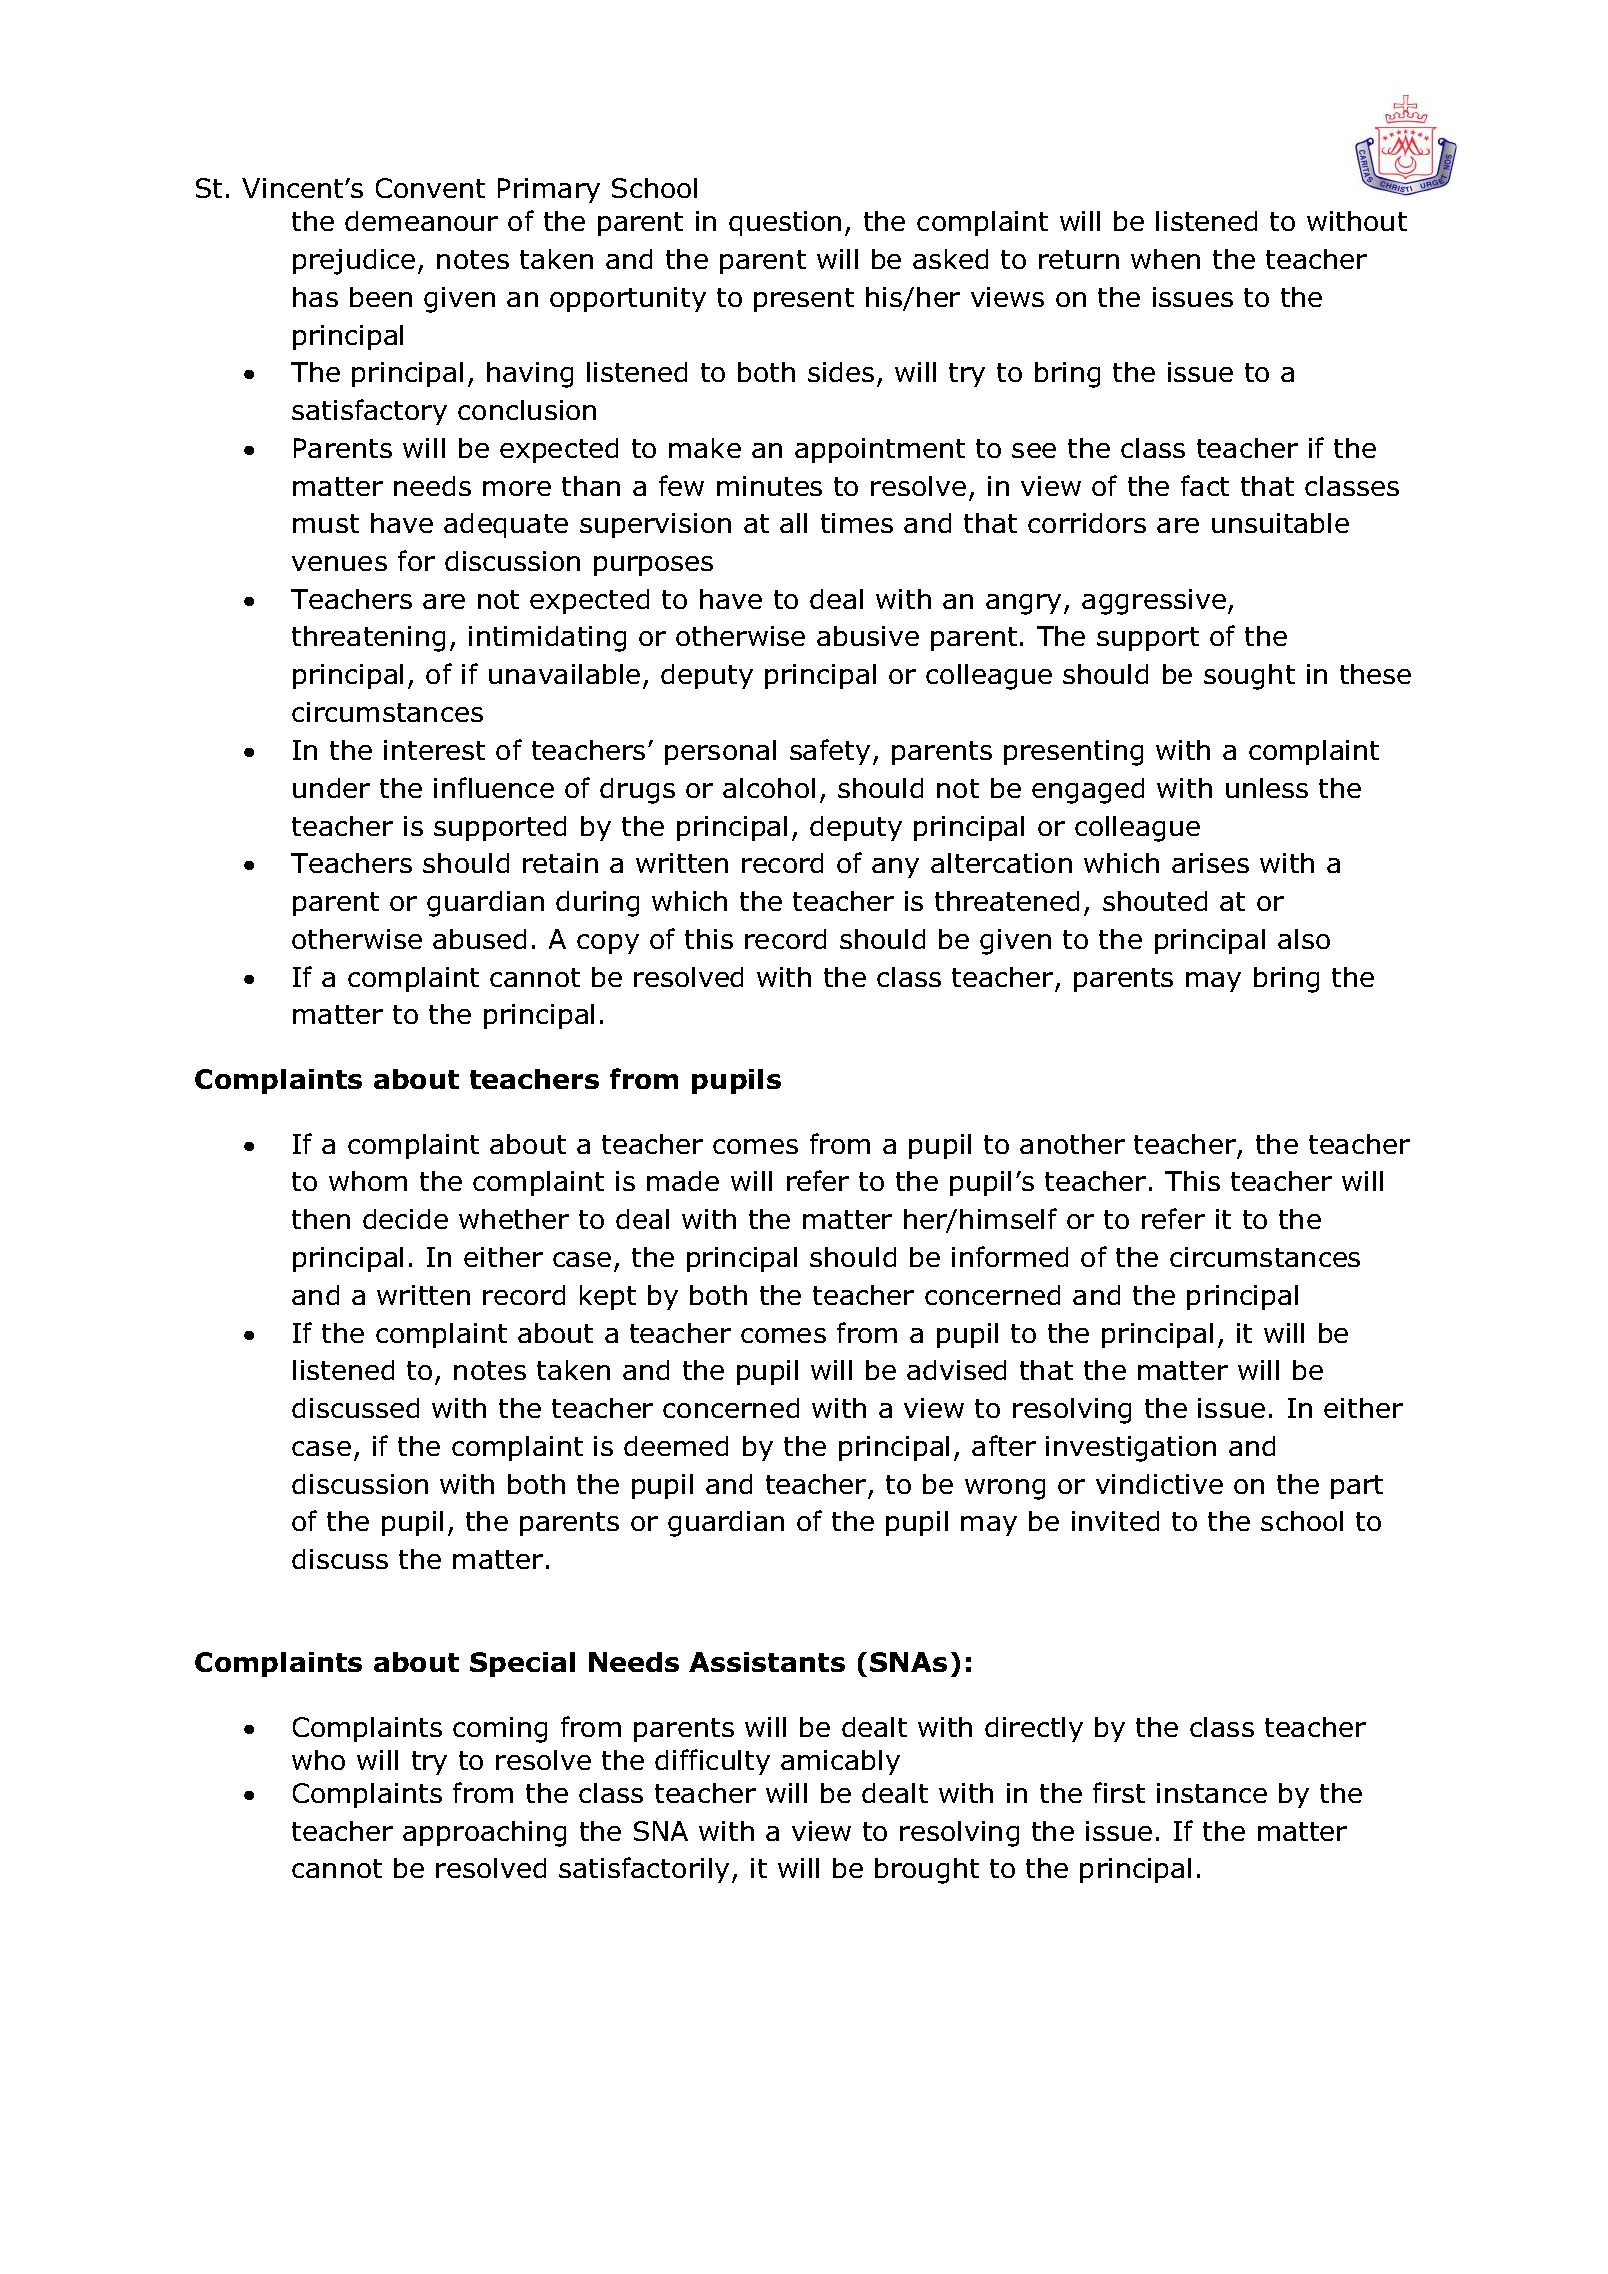  I want to click on advised, so click(956, 1370).
